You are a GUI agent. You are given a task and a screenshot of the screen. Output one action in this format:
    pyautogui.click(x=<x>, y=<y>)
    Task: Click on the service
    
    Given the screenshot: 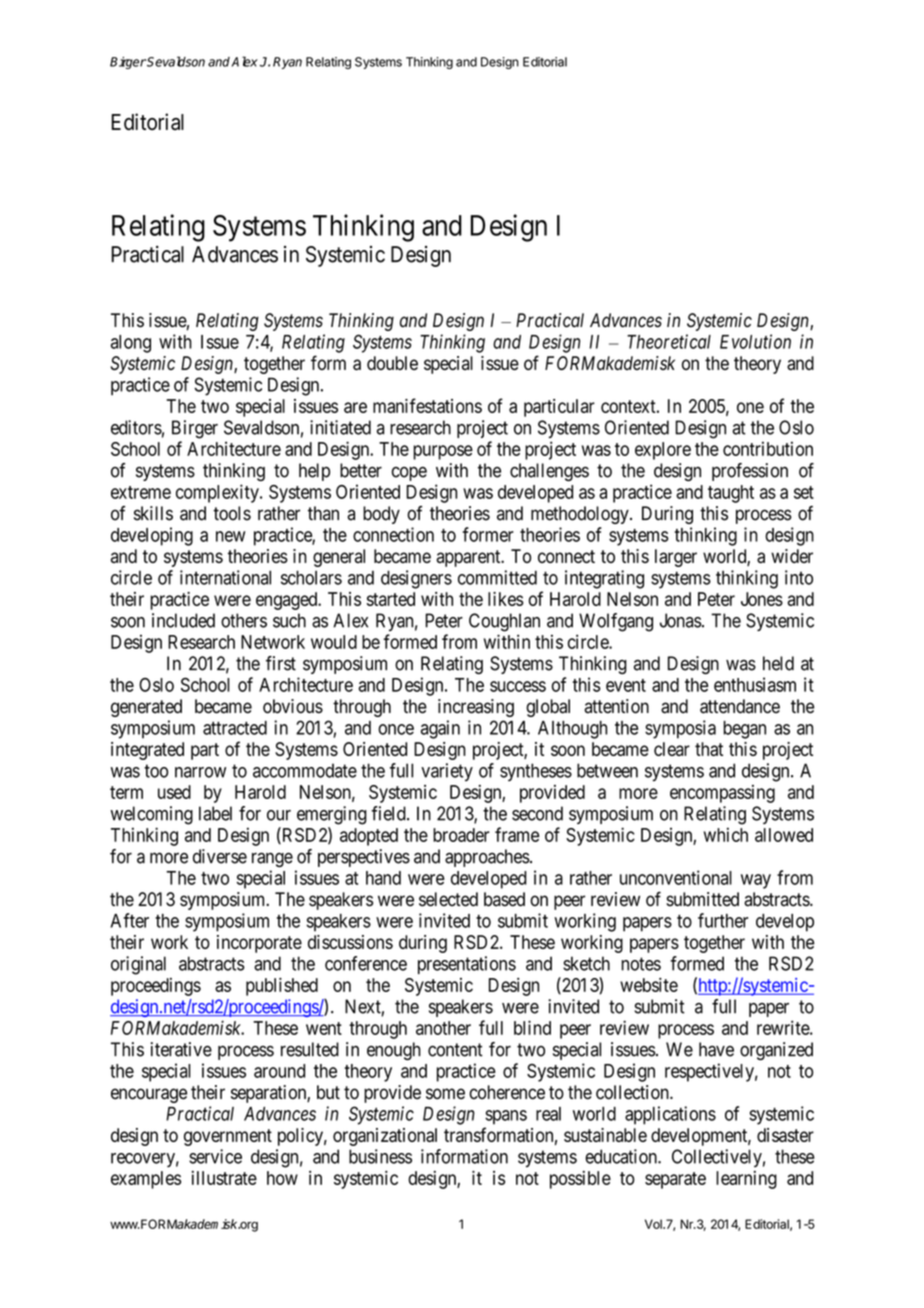 What is the action you would take?
    pyautogui.click(x=215, y=1156)
